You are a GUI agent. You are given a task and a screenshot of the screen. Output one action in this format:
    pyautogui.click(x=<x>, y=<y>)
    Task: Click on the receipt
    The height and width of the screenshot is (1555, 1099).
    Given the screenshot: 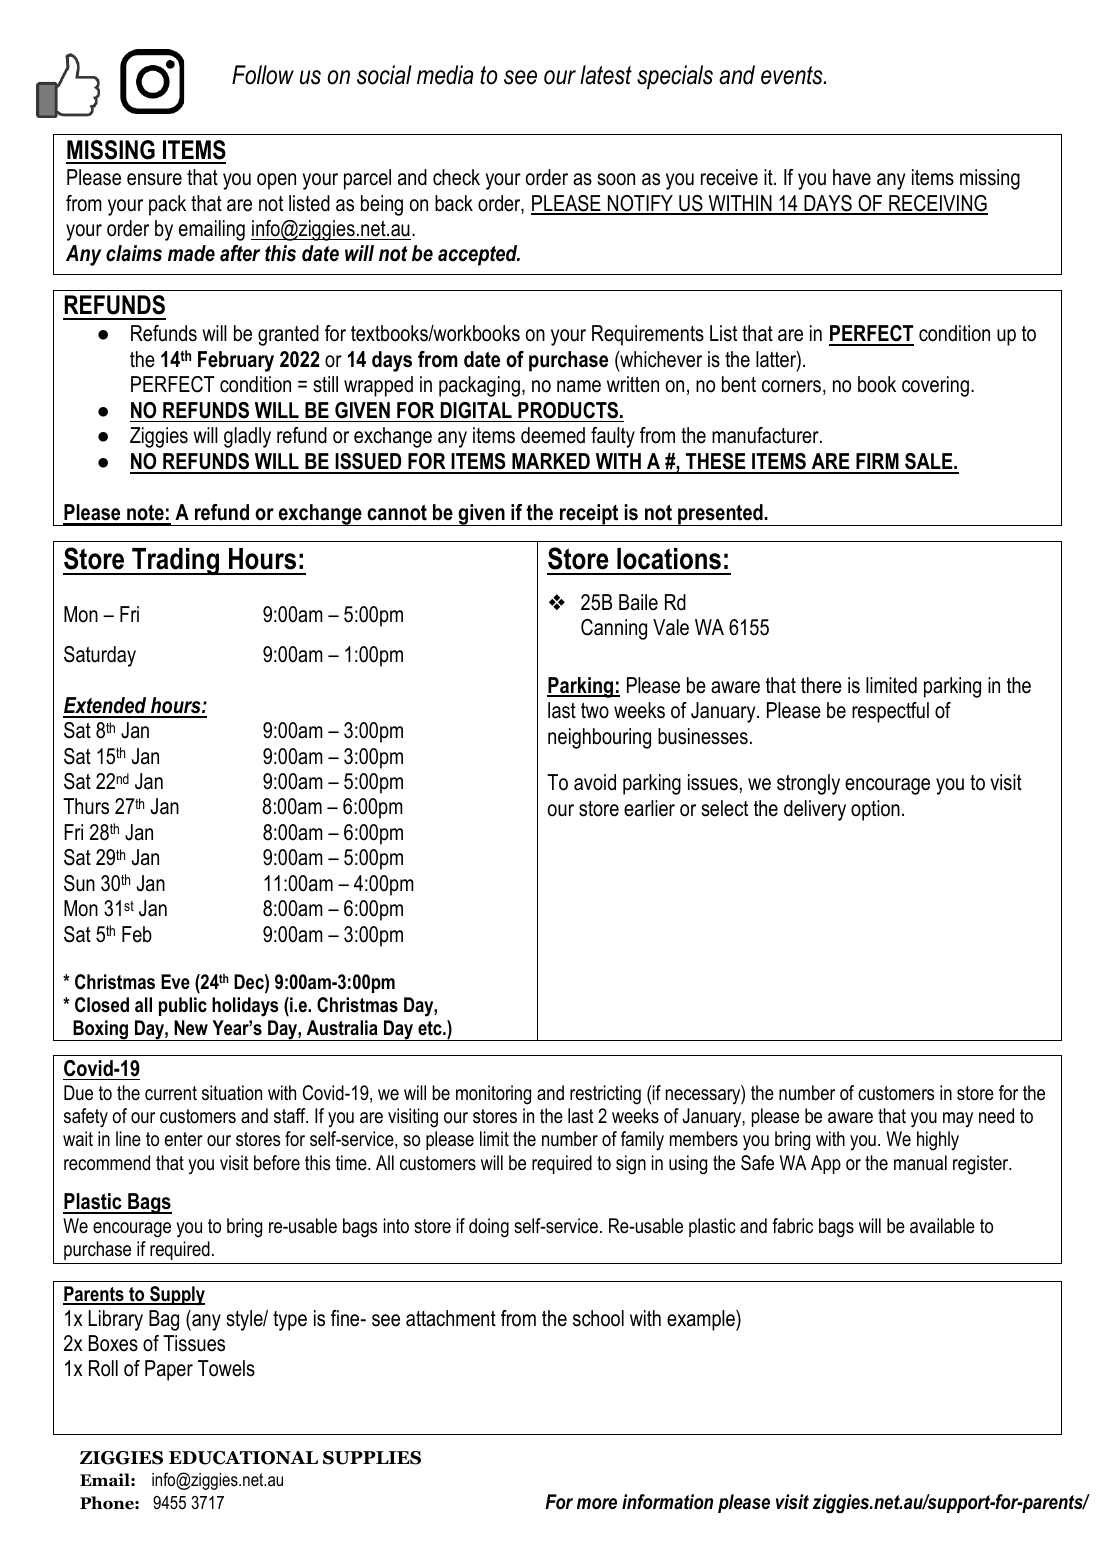 What is the action you would take?
    pyautogui.click(x=589, y=515)
